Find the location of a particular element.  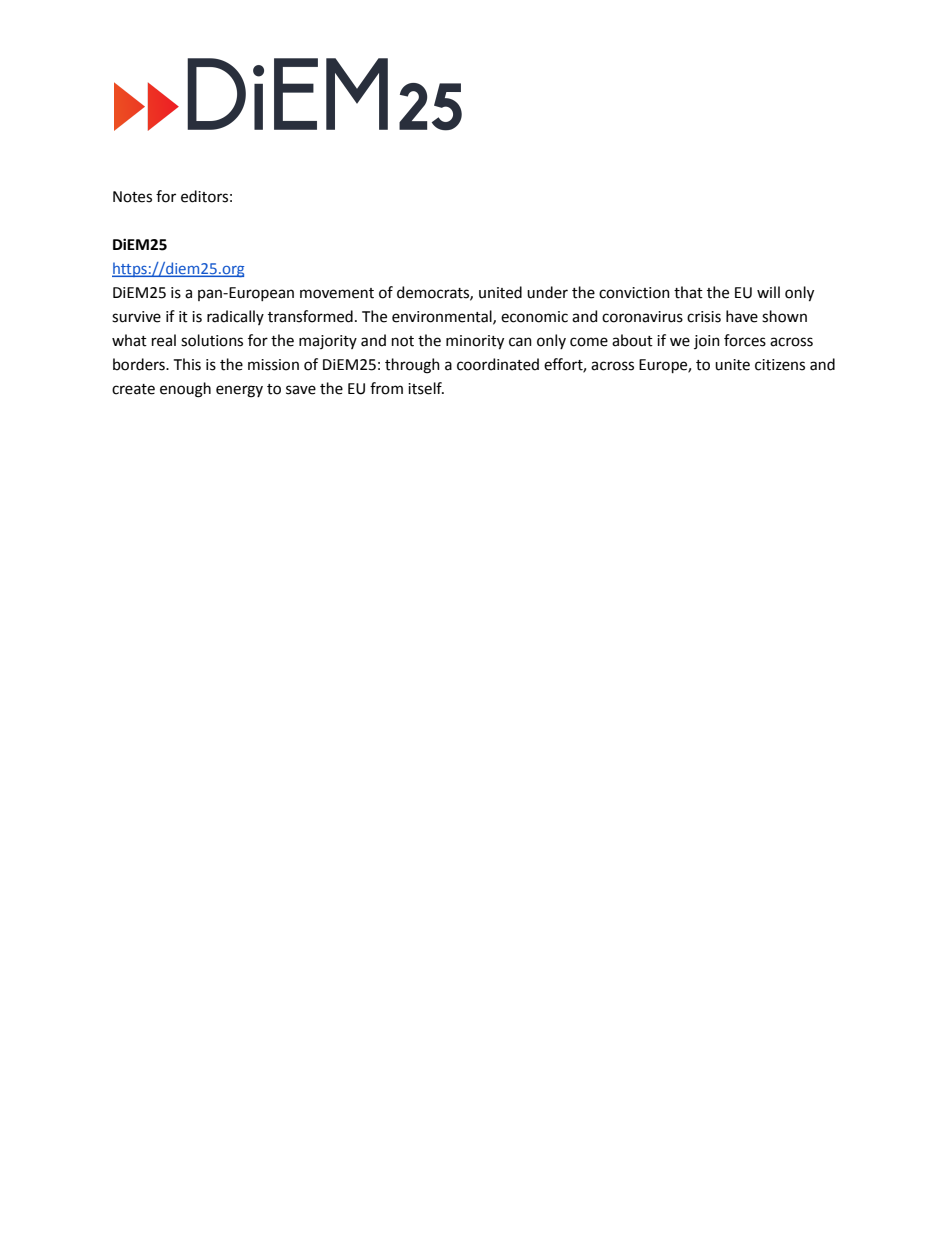

editors is located at coordinates (204, 196).
